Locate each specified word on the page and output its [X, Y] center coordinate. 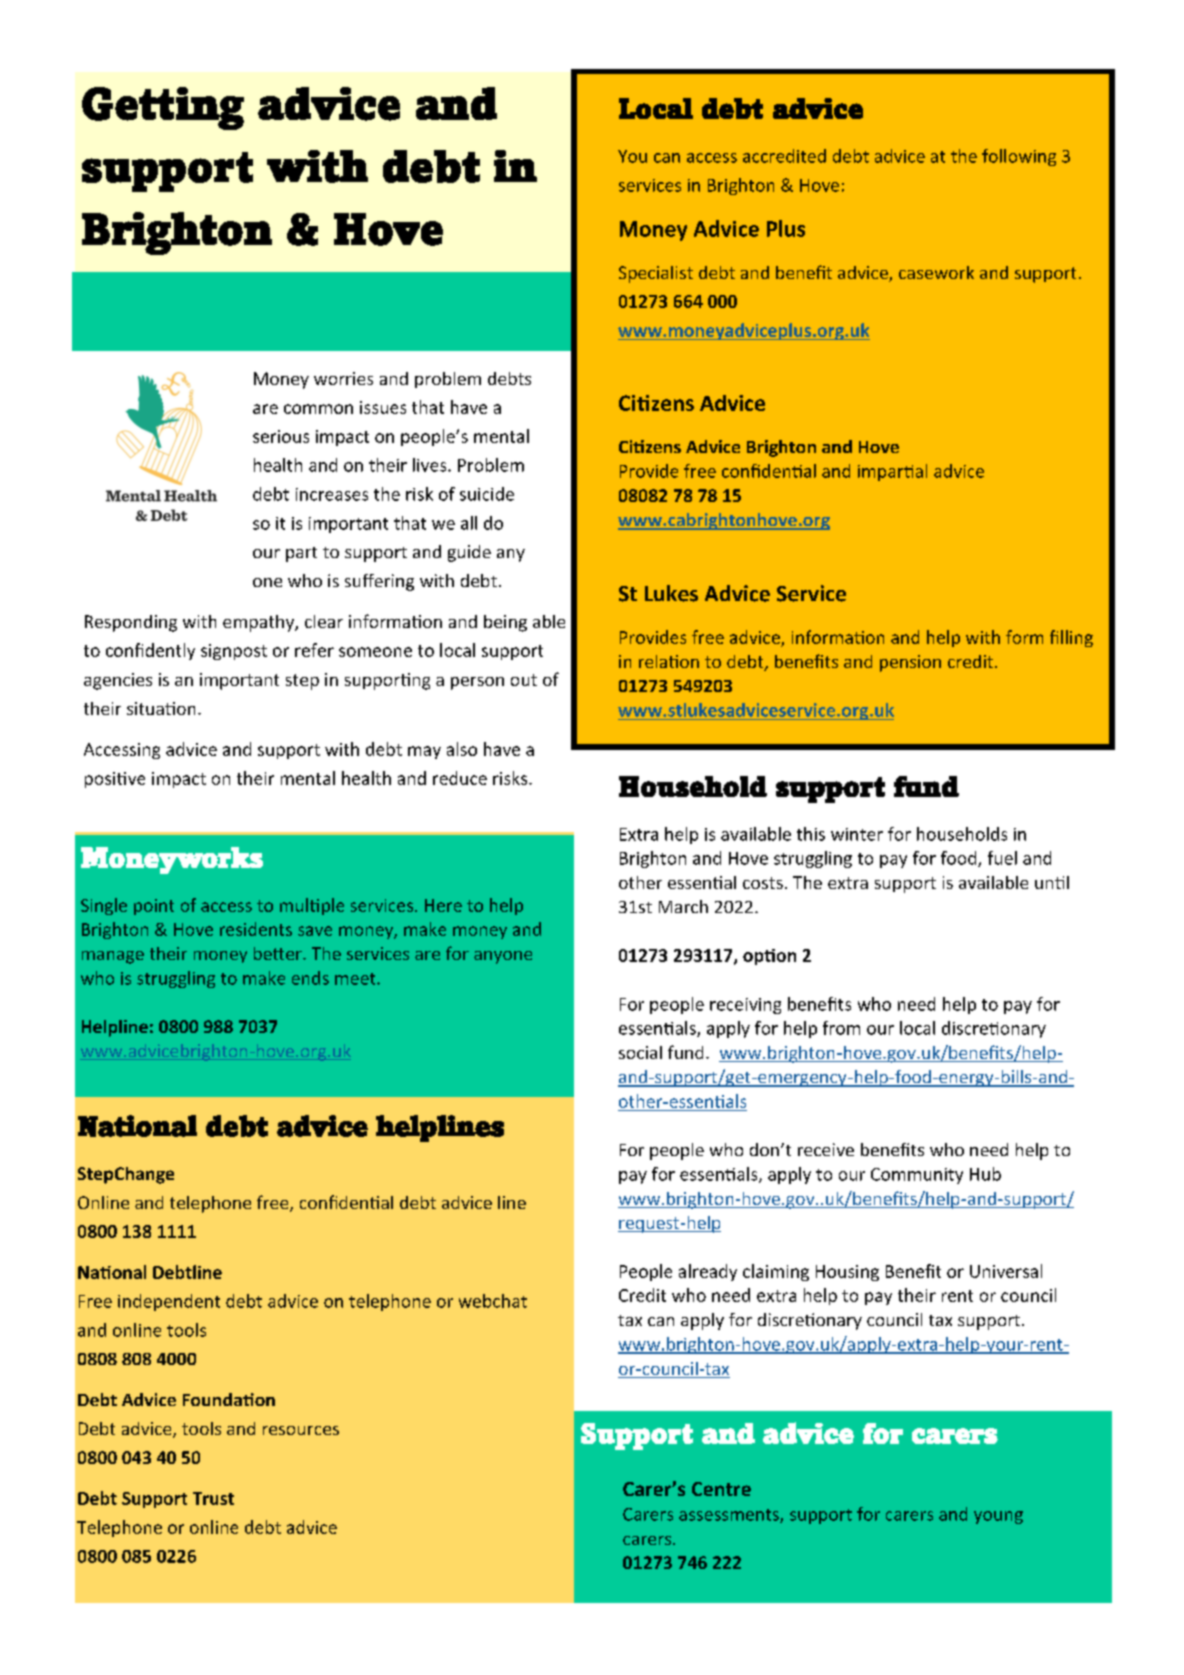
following [1019, 157]
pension [910, 663]
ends [310, 978]
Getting [163, 108]
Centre [721, 1489]
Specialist [656, 274]
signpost [234, 652]
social [640, 1052]
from [841, 1028]
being [505, 623]
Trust [213, 1498]
